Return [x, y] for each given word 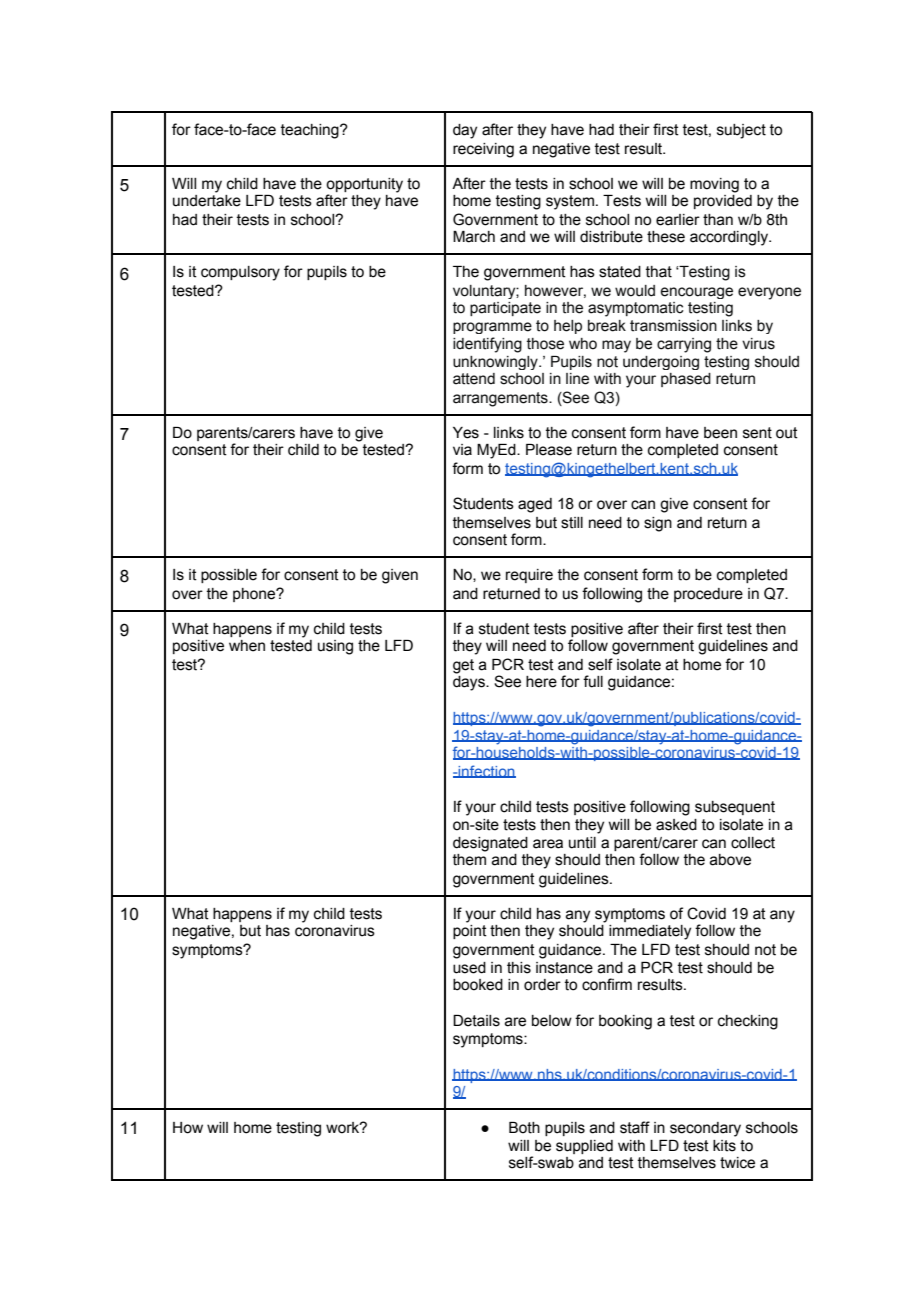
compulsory [240, 273]
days [470, 682]
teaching [311, 131]
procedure [708, 595]
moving [714, 185]
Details [476, 1021]
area [548, 844]
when [247, 646]
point [470, 932]
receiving [483, 150]
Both [524, 1128]
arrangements [501, 399]
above [730, 860]
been [720, 433]
